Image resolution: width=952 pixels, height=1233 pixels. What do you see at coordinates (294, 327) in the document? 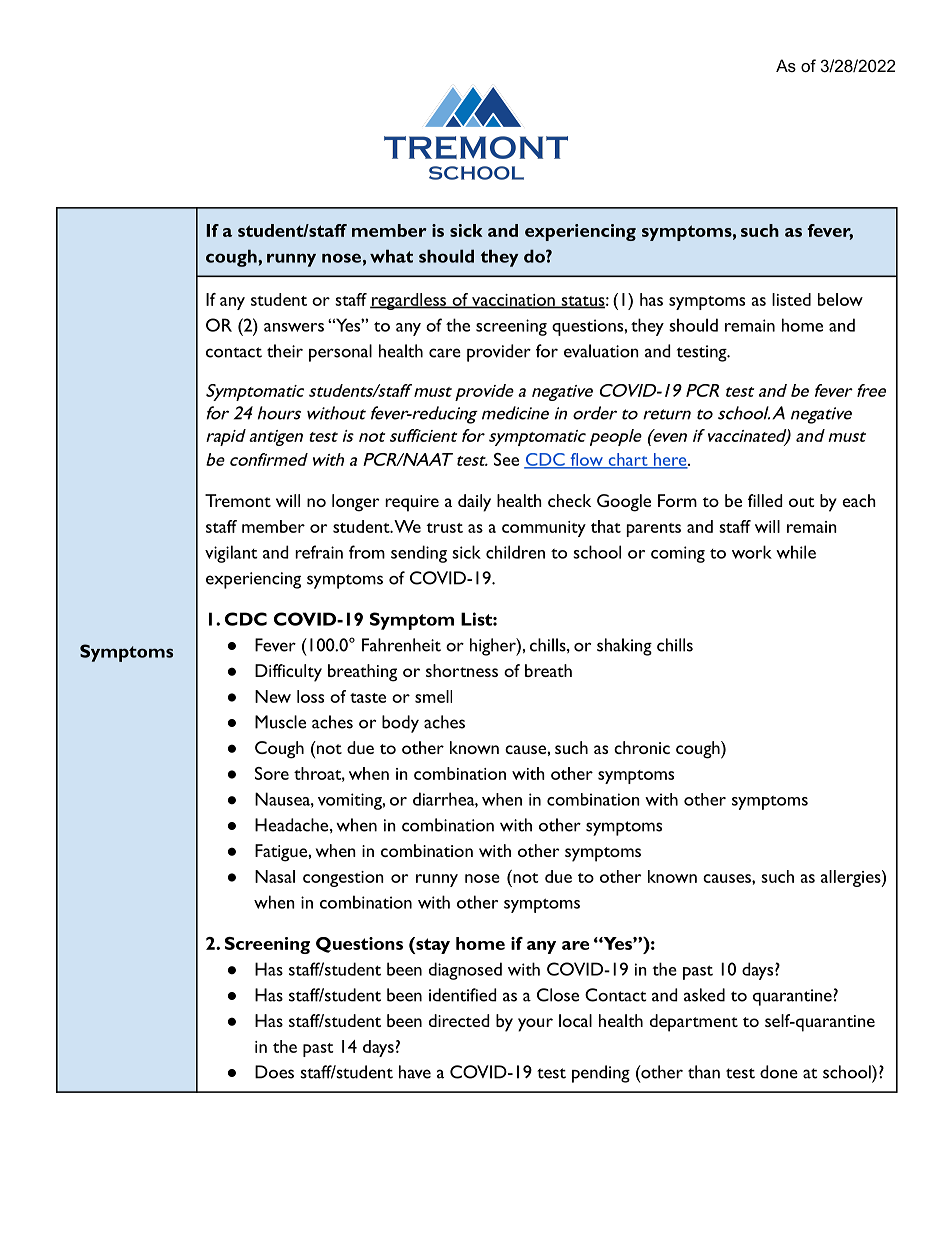
I see `answers` at bounding box center [294, 327].
